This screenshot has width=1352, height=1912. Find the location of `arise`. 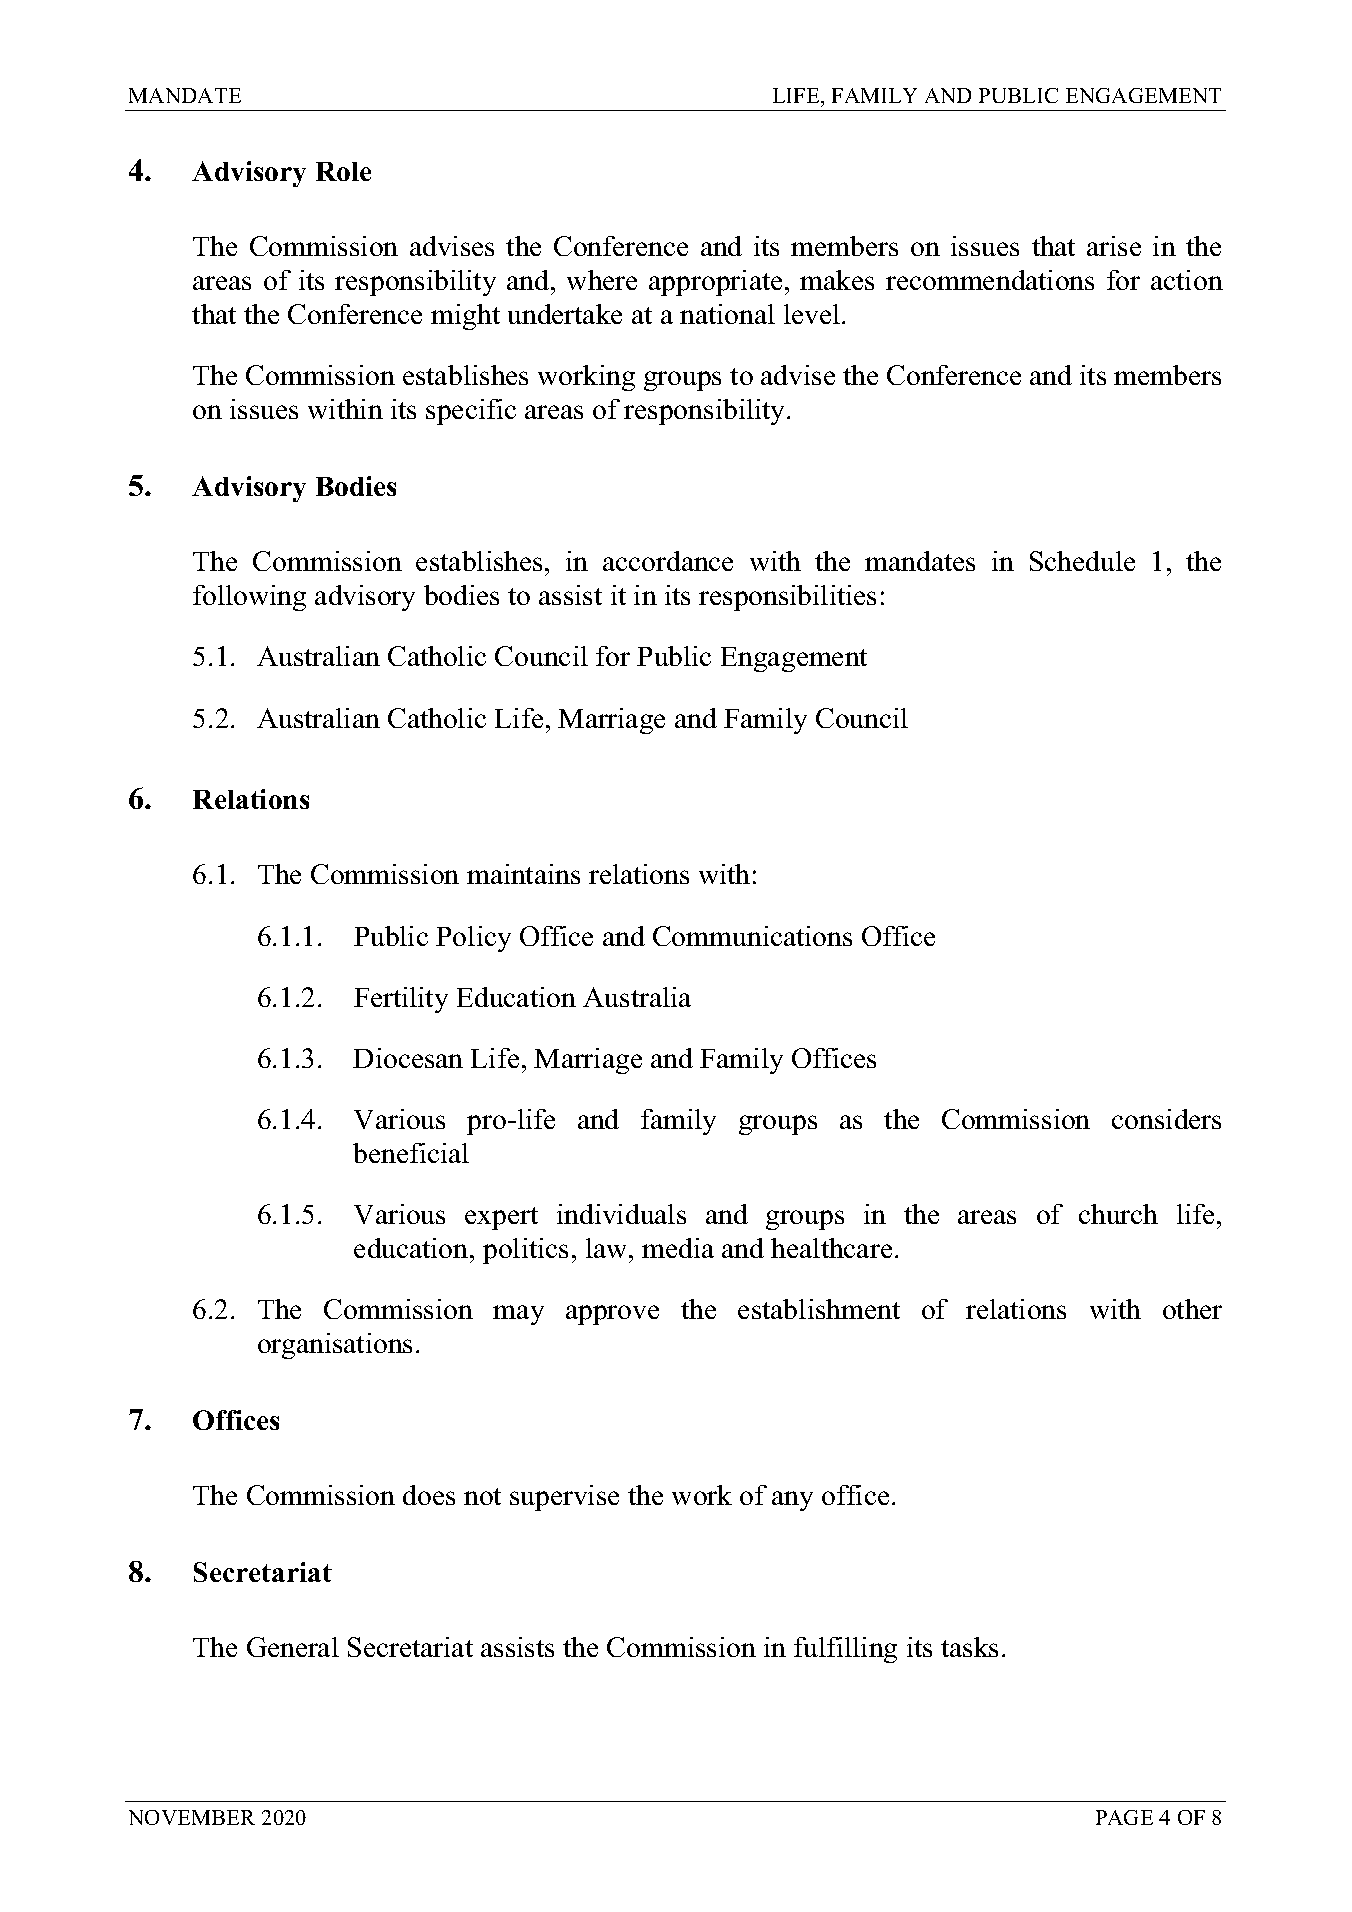

arise is located at coordinates (1114, 246).
